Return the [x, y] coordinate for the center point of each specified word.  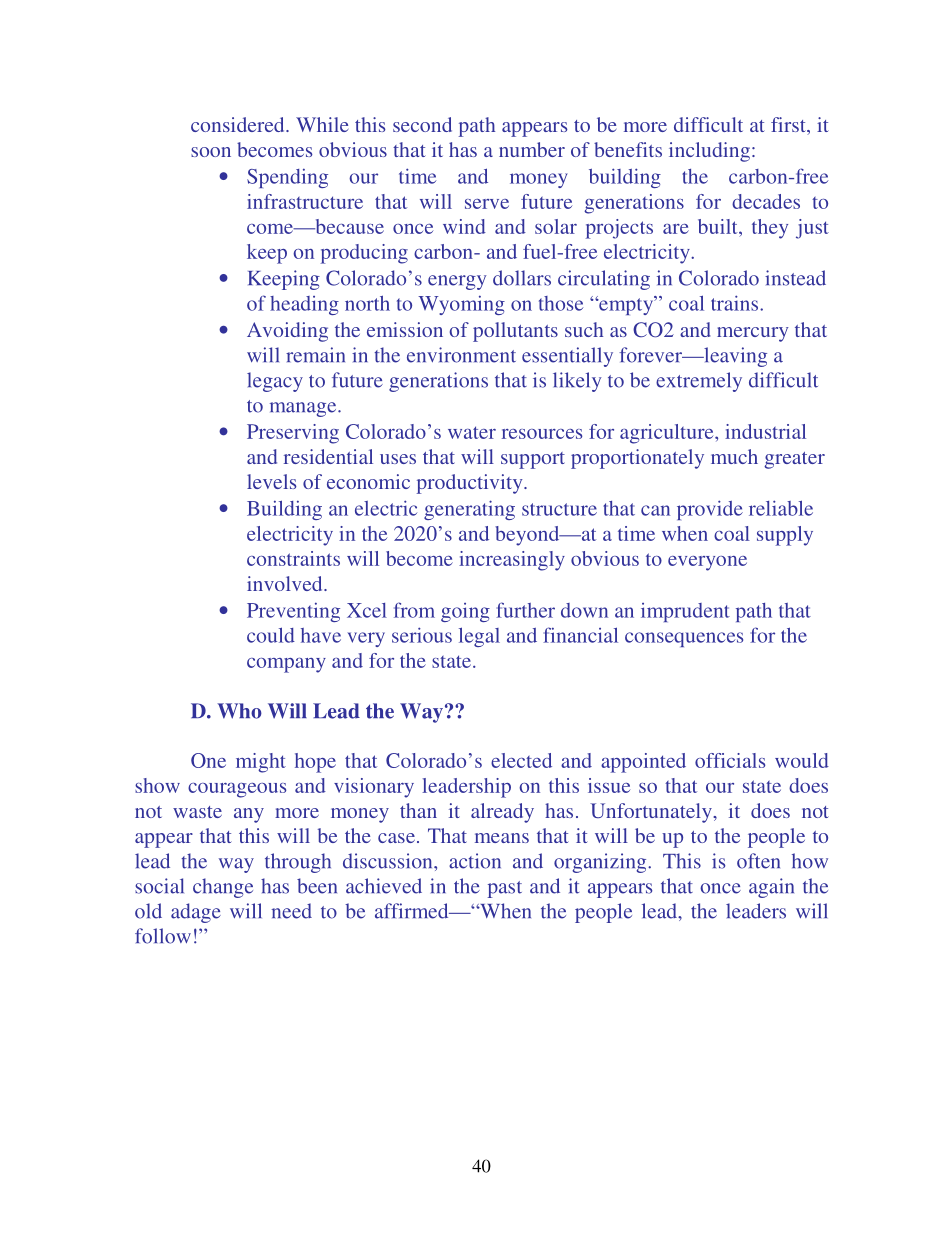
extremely [699, 382]
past [505, 889]
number [532, 149]
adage [196, 913]
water [472, 432]
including [709, 152]
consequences [684, 639]
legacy [275, 382]
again [771, 888]
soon [211, 152]
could [271, 635]
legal [479, 637]
